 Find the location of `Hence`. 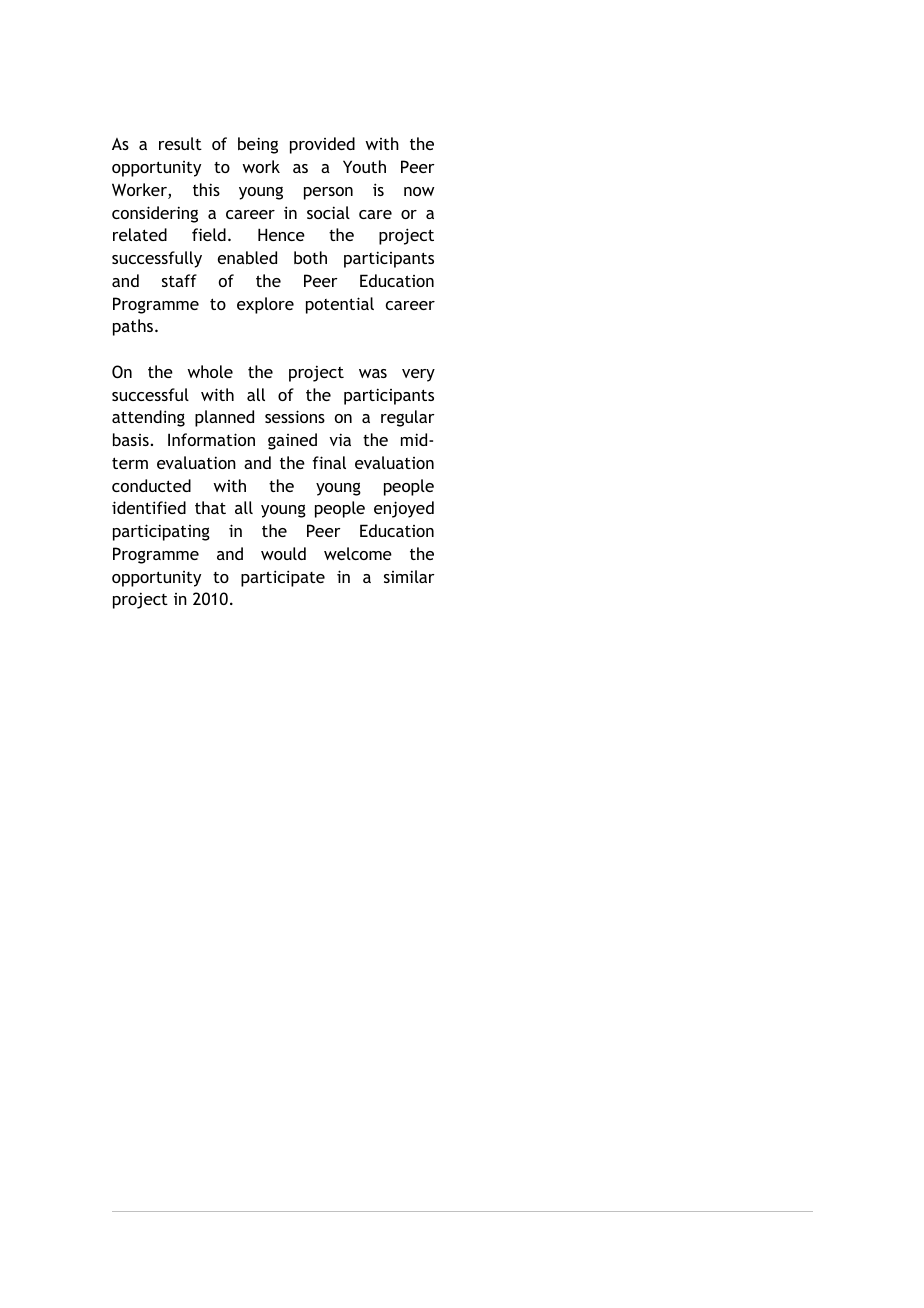

Hence is located at coordinates (281, 234).
